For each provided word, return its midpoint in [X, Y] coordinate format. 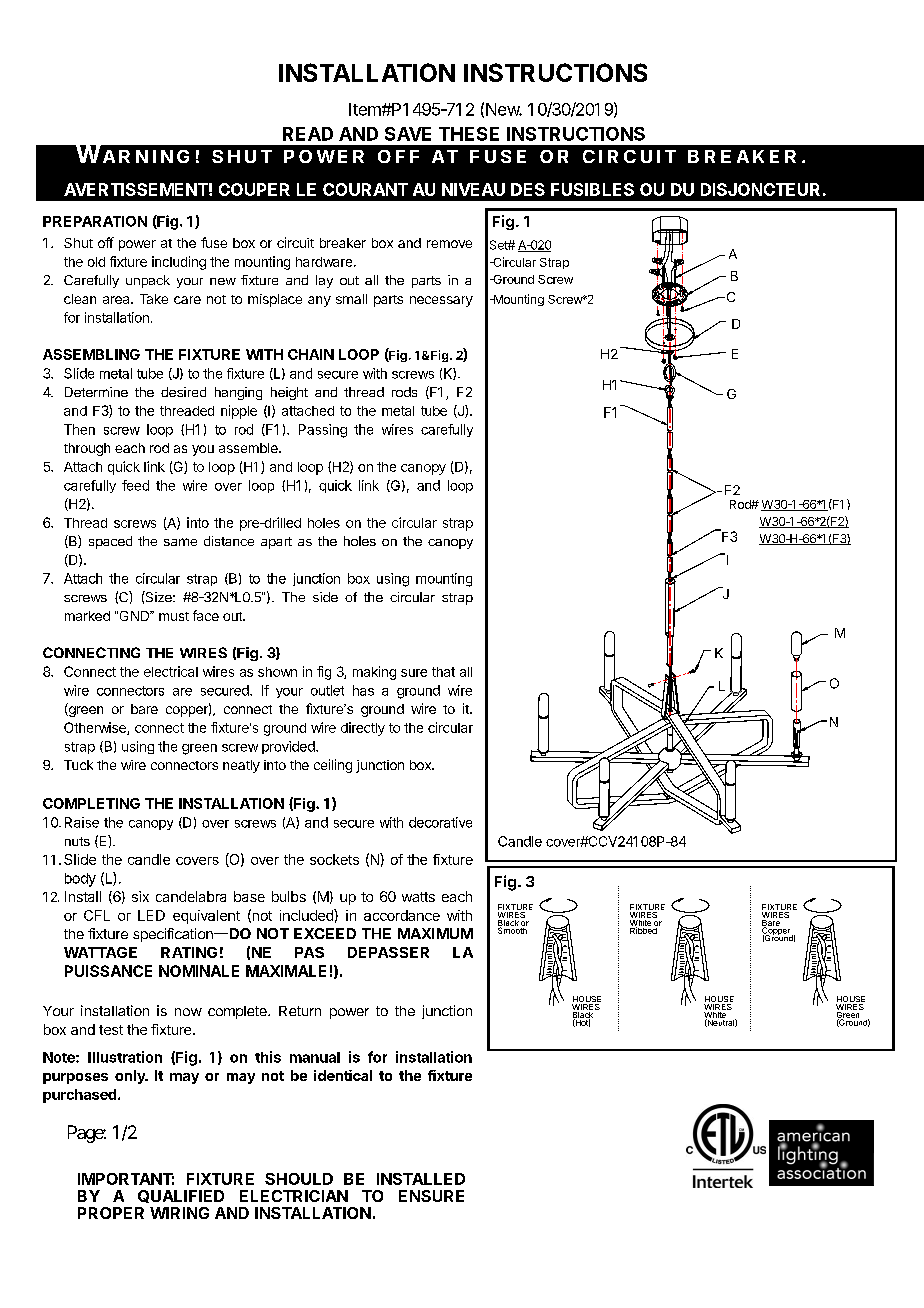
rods [404, 392]
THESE [469, 134]
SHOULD [299, 1179]
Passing [323, 431]
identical [343, 1075]
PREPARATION [95, 221]
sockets [334, 859]
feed [135, 485]
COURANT [365, 189]
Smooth [512, 929]
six [140, 896]
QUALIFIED [181, 1196]
